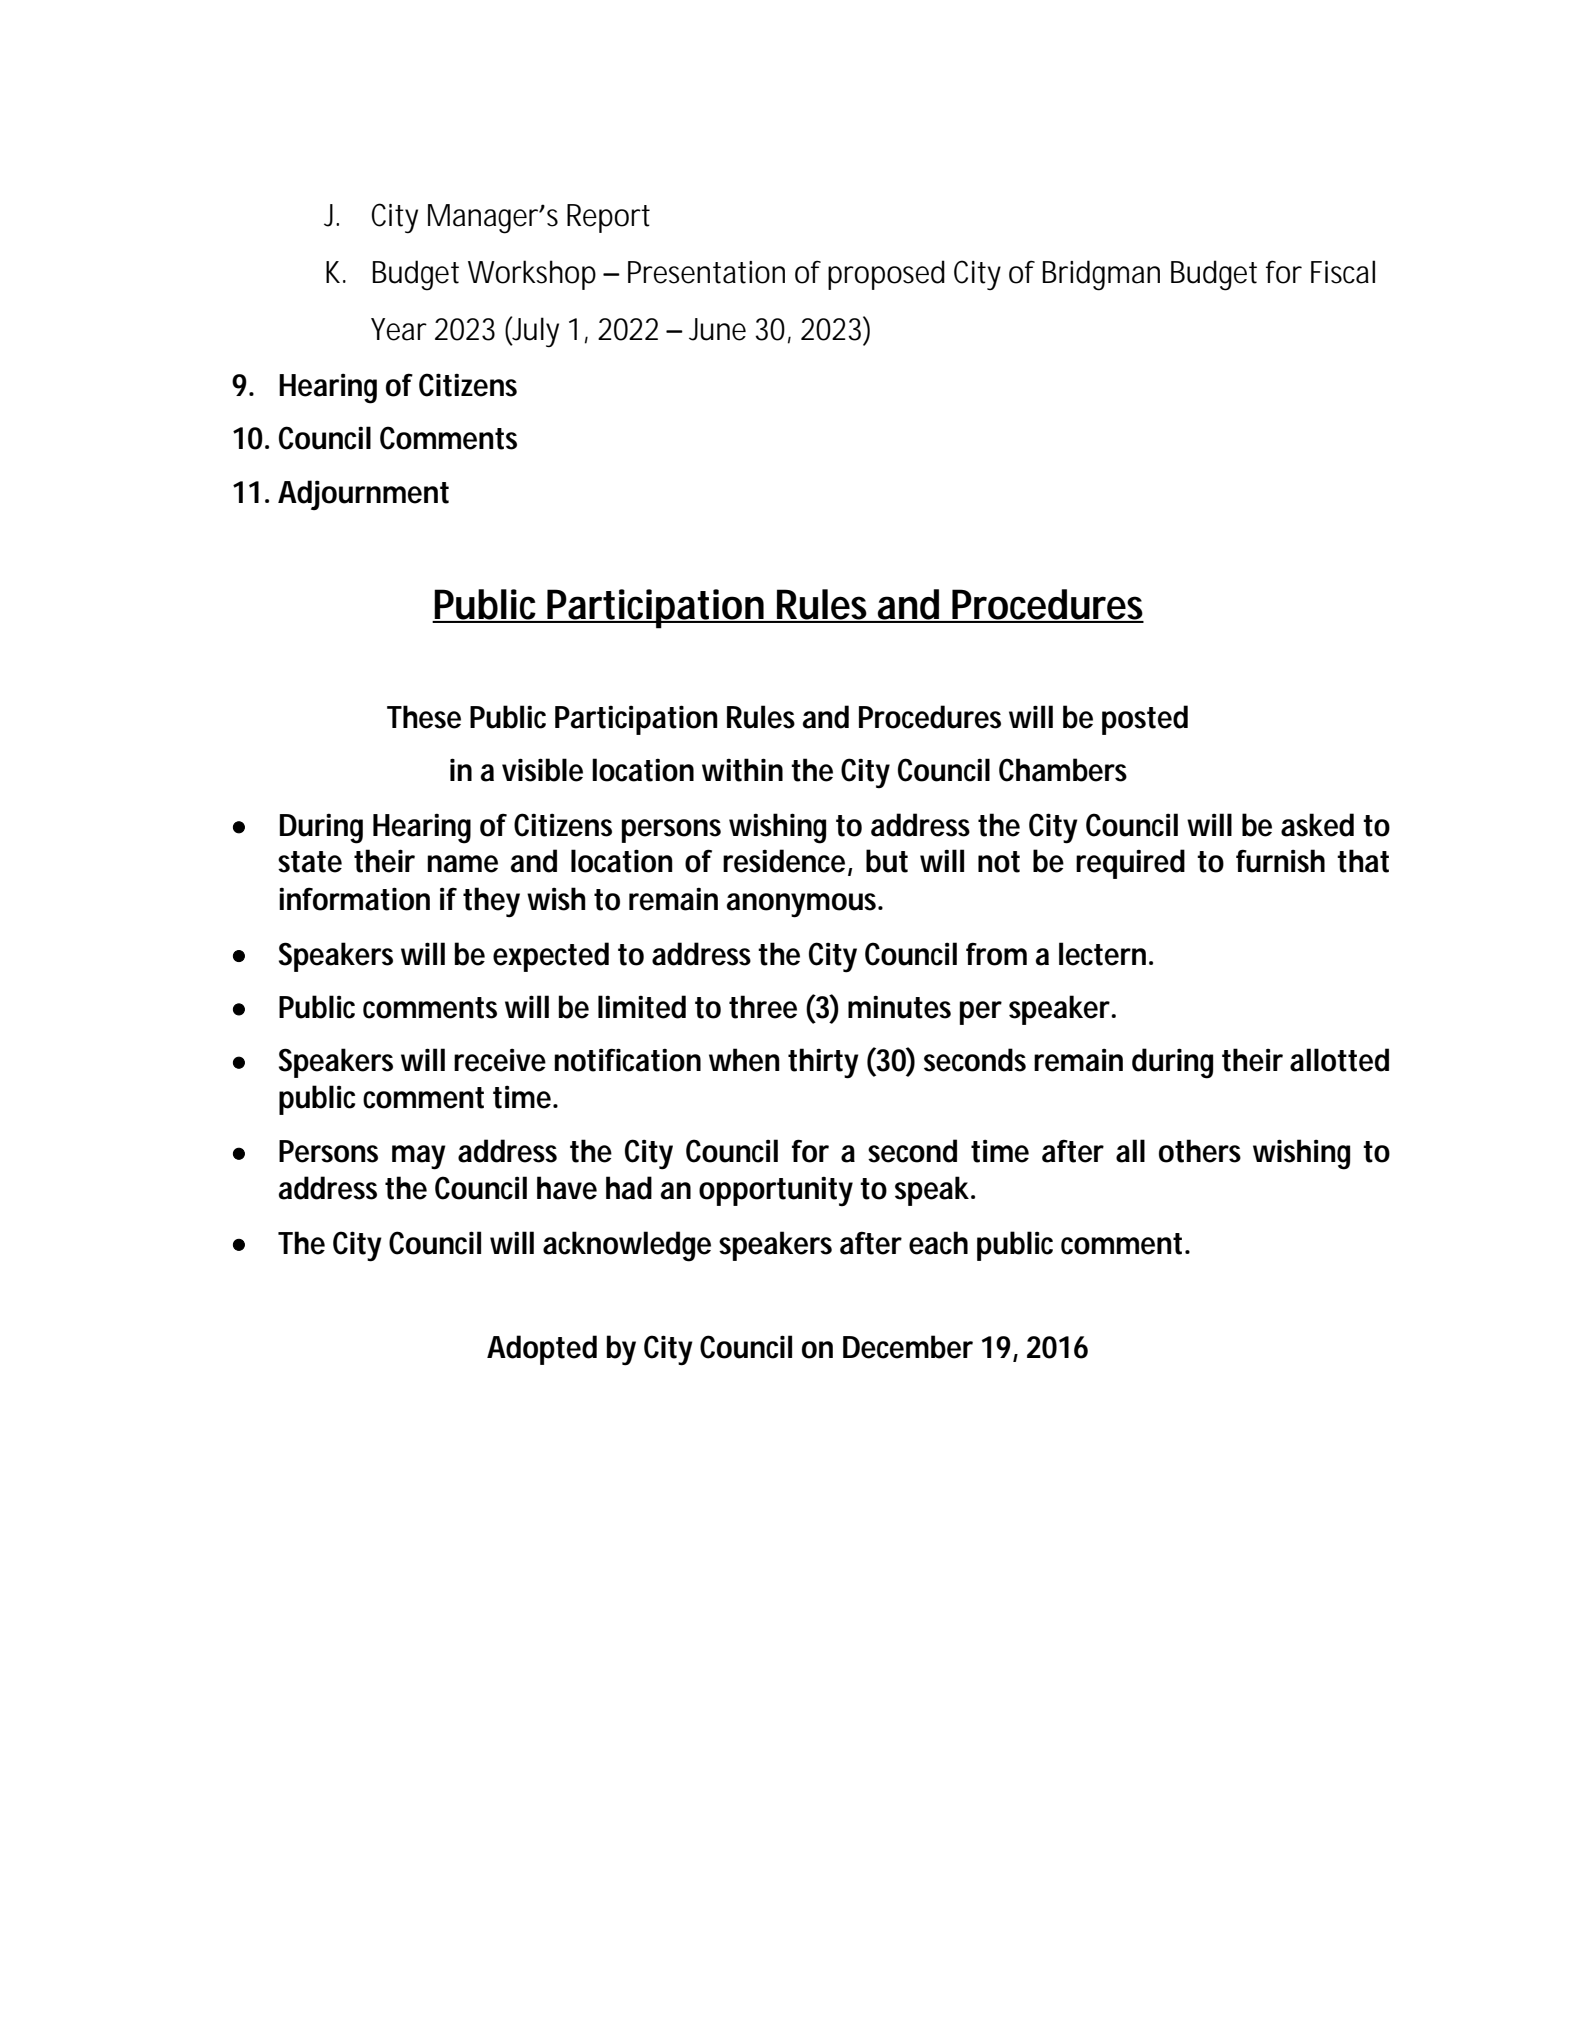 This screenshot has height=2040, width=1576. What do you see at coordinates (886, 275) in the screenshot?
I see `proposed` at bounding box center [886, 275].
